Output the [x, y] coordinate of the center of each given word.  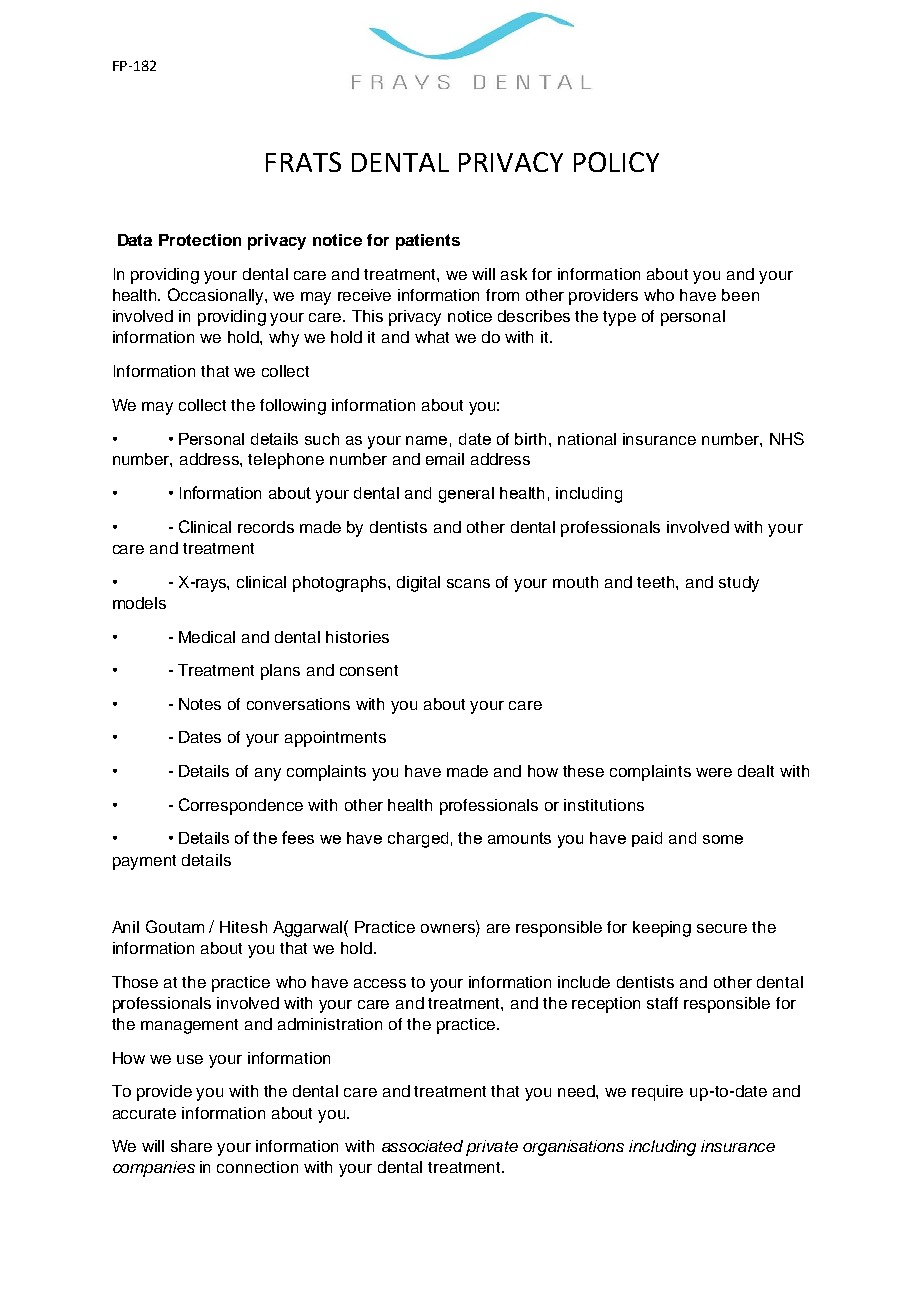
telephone [286, 461]
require [657, 1093]
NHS [787, 438]
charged [418, 840]
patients [428, 242]
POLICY [616, 162]
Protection [200, 240]
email [445, 459]
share [191, 1146]
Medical [207, 637]
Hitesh [243, 927]
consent [369, 670]
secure [722, 928]
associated [422, 1146]
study [739, 584]
